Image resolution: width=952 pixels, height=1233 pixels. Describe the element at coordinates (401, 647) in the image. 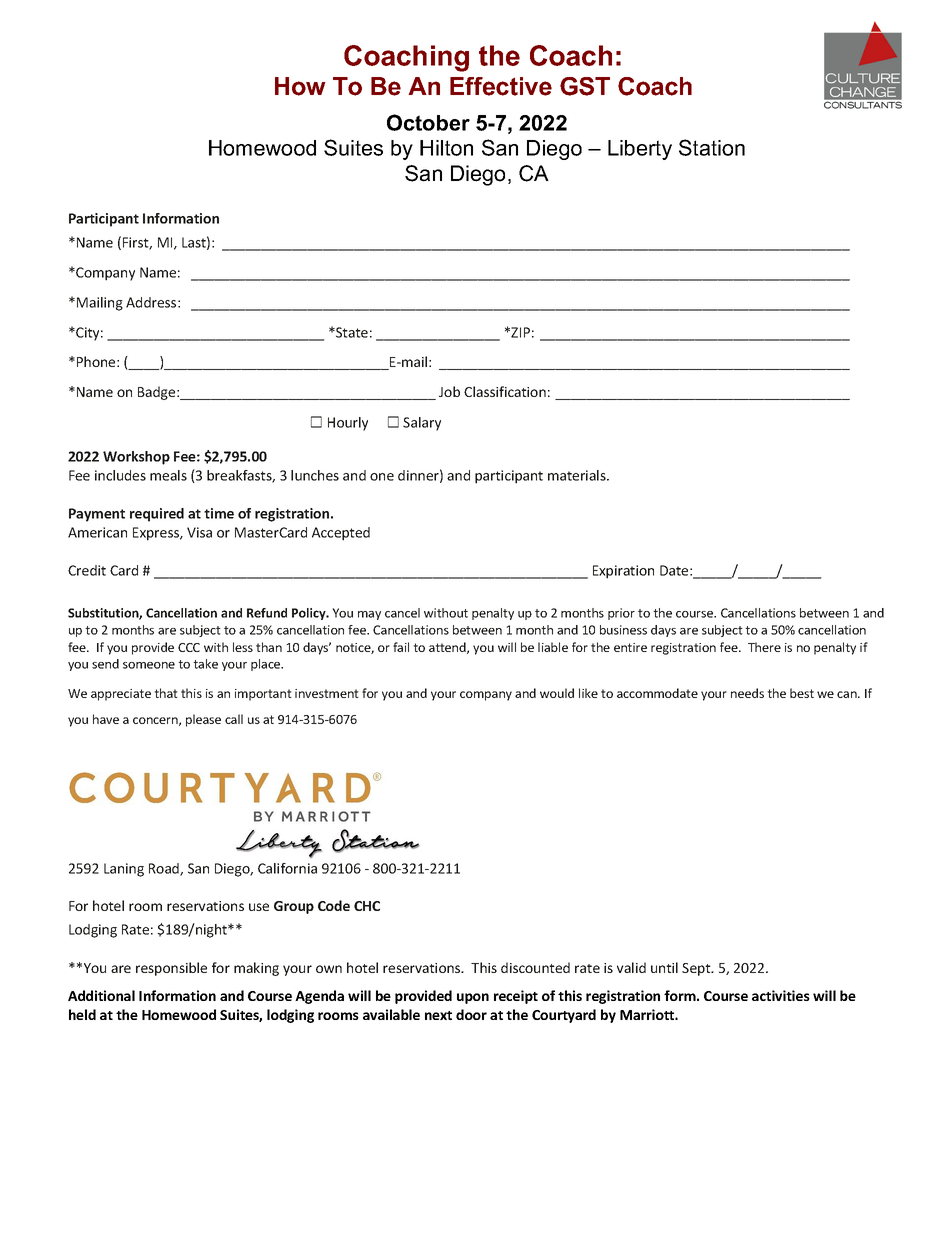

I see `fail` at that location.
